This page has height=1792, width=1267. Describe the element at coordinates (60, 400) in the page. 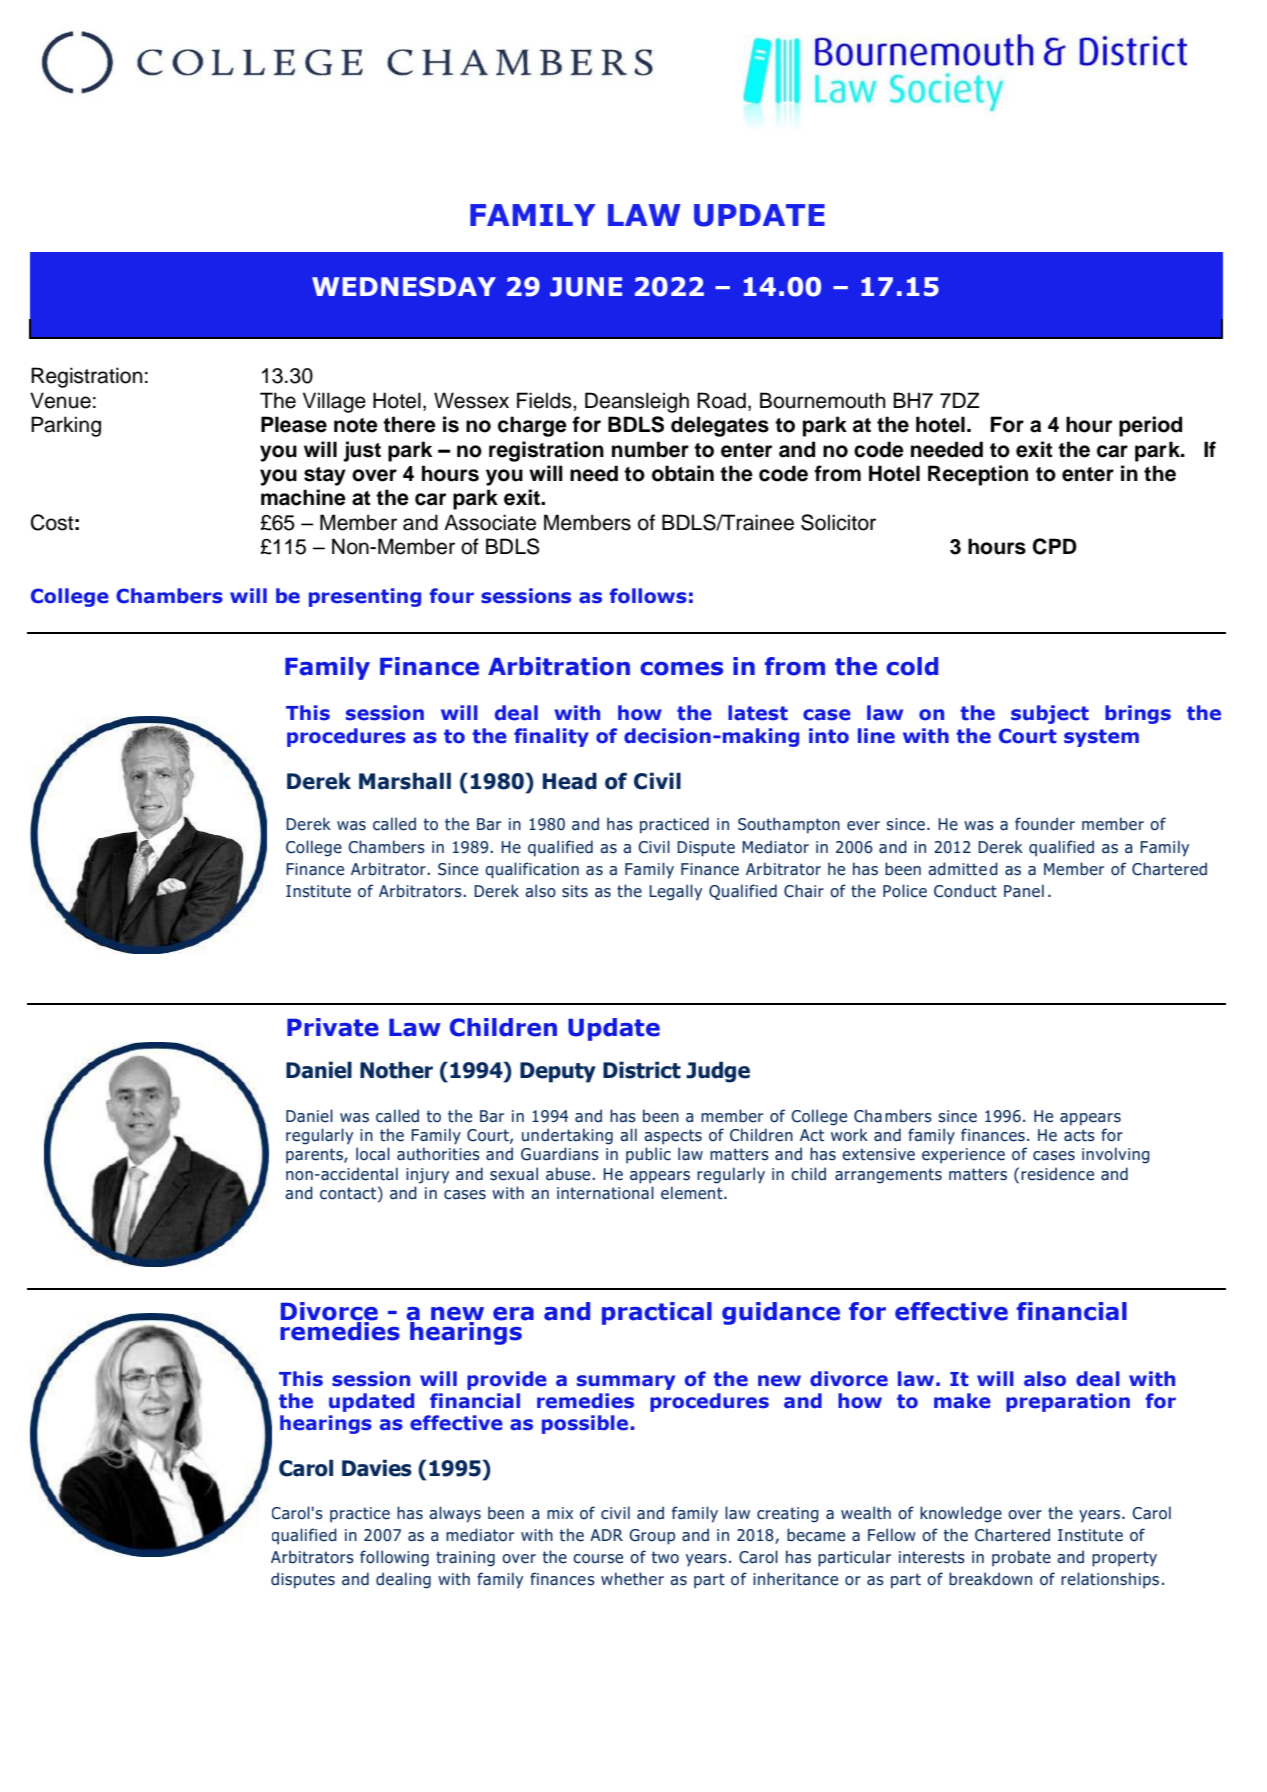

I see `Venue` at that location.
